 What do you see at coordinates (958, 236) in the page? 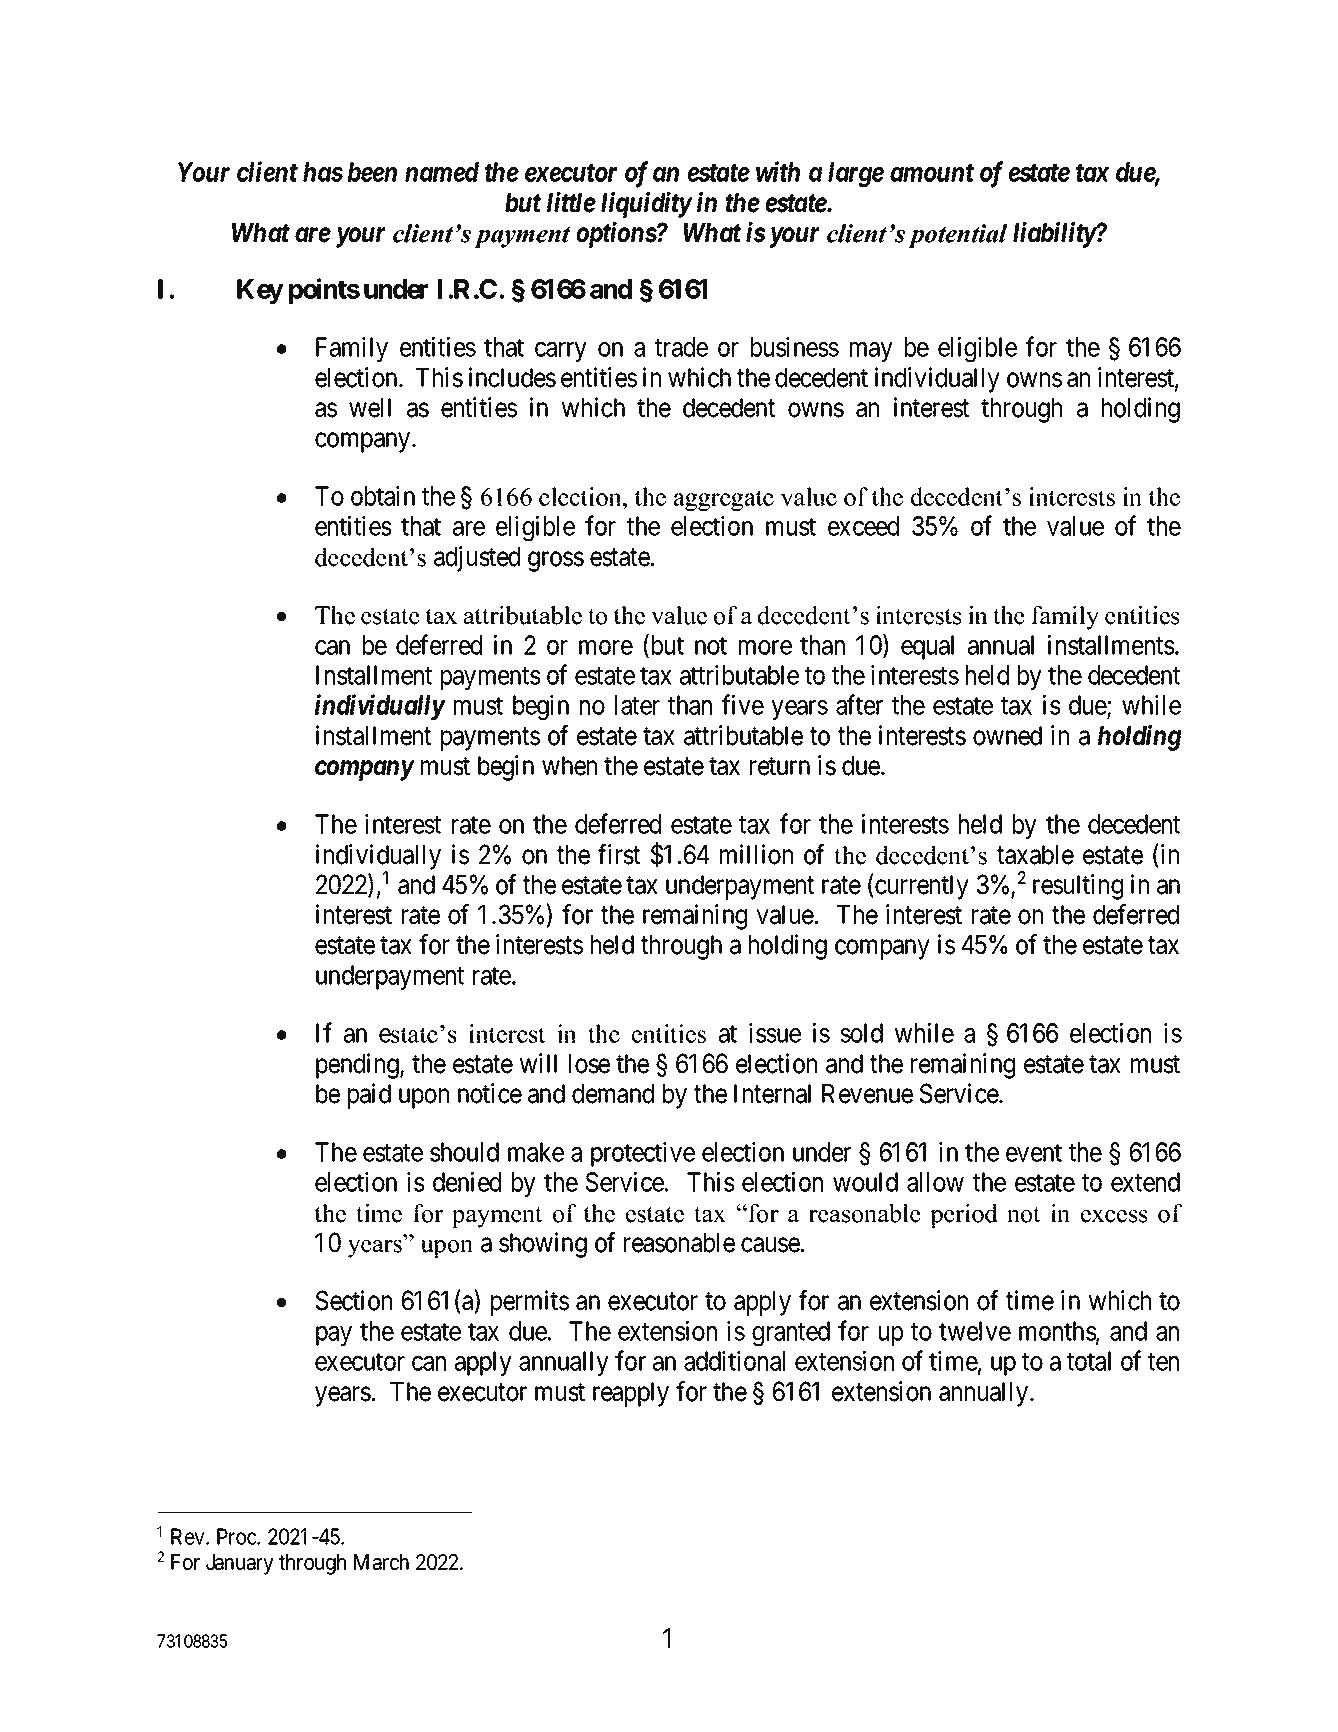
I see `potential` at bounding box center [958, 236].
